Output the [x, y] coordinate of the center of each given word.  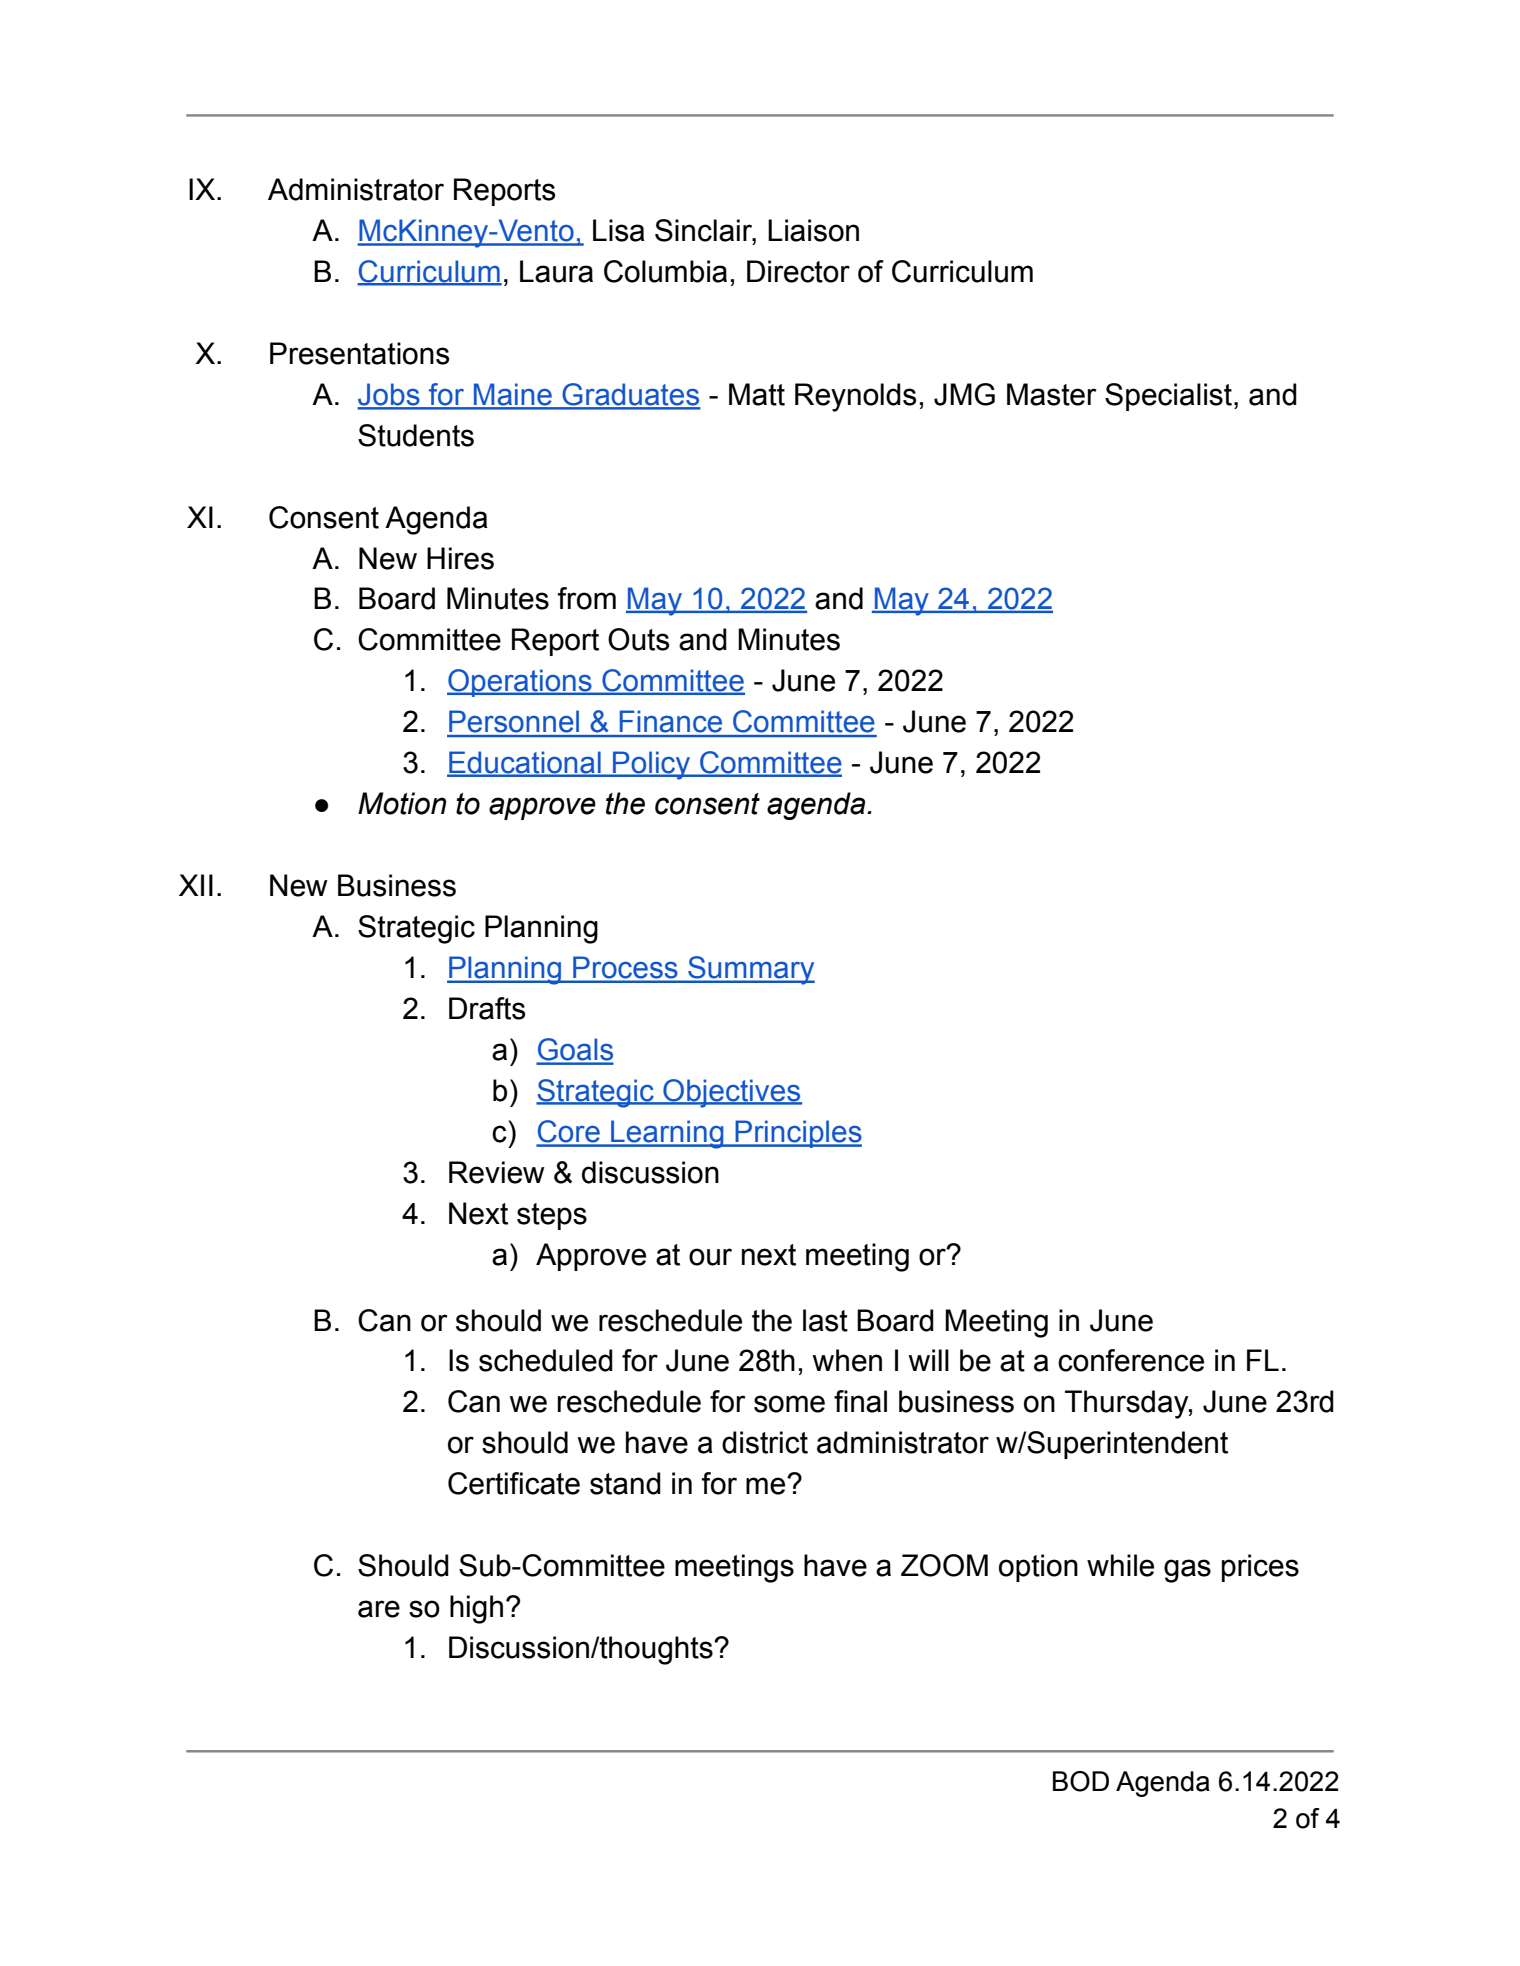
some [789, 1404]
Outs [638, 639]
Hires [460, 558]
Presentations [359, 353]
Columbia [665, 271]
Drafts [487, 1008]
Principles [797, 1134]
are [379, 1609]
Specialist [1168, 397]
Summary [750, 970]
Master [1052, 394]
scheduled [546, 1360]
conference [1131, 1360]
